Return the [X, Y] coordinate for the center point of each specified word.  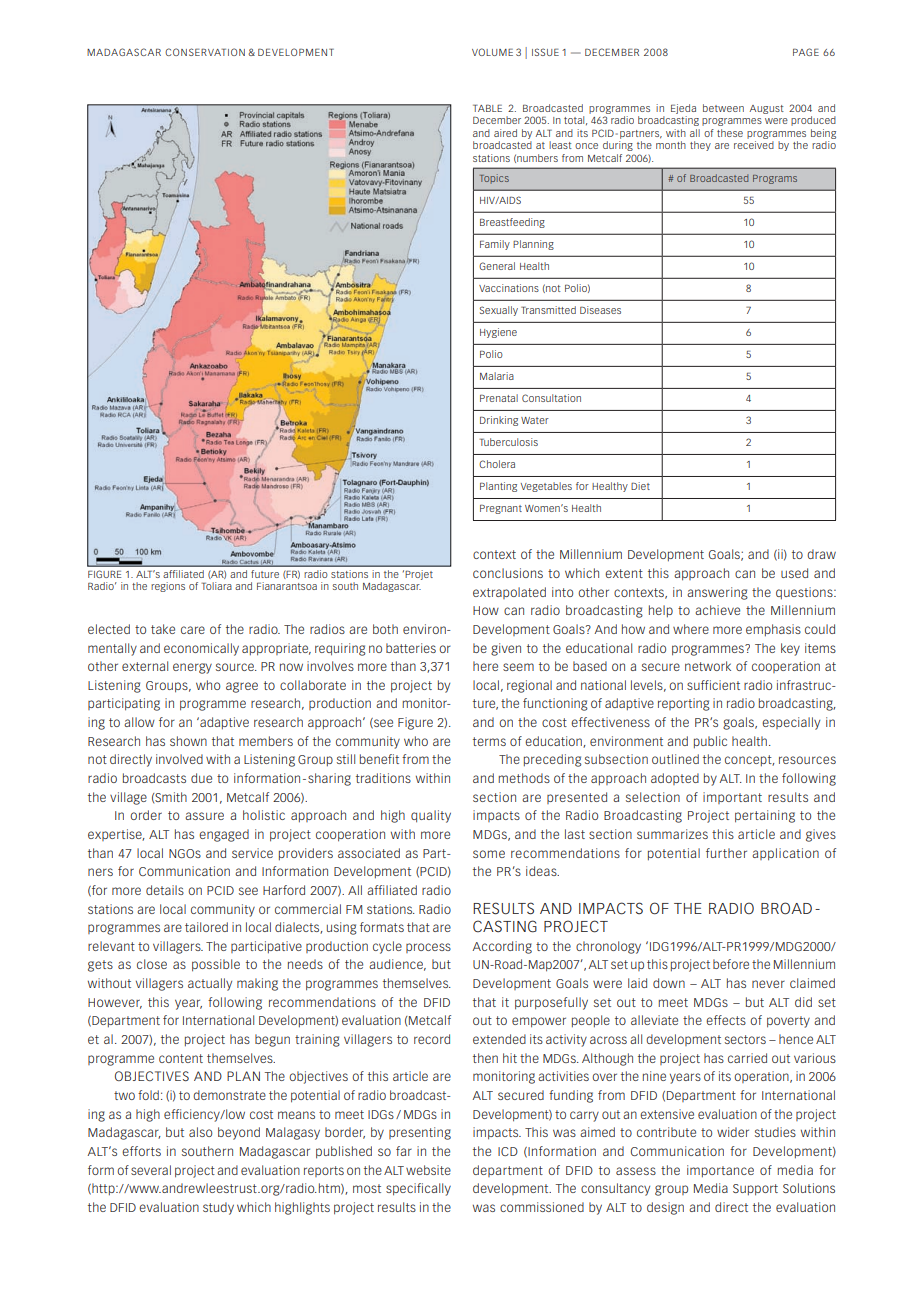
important [732, 798]
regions [168, 587]
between [723, 108]
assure [204, 816]
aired [505, 133]
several [151, 1170]
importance [720, 1171]
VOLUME [492, 52]
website [428, 1170]
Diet [640, 486]
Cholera [497, 464]
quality [431, 816]
